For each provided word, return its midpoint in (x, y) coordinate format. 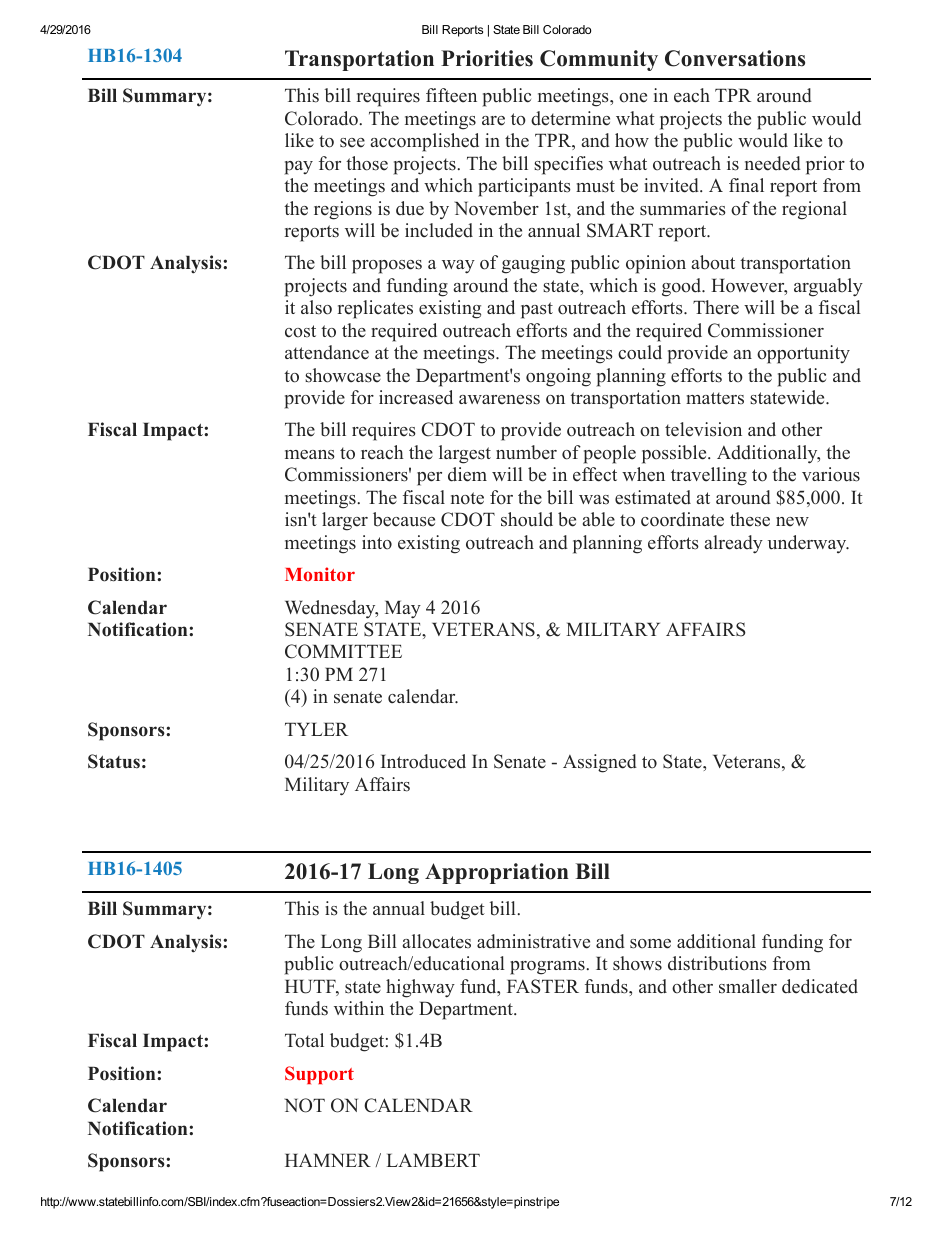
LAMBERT (433, 1160)
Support (319, 1075)
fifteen (451, 95)
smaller (748, 986)
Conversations (735, 58)
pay (299, 168)
